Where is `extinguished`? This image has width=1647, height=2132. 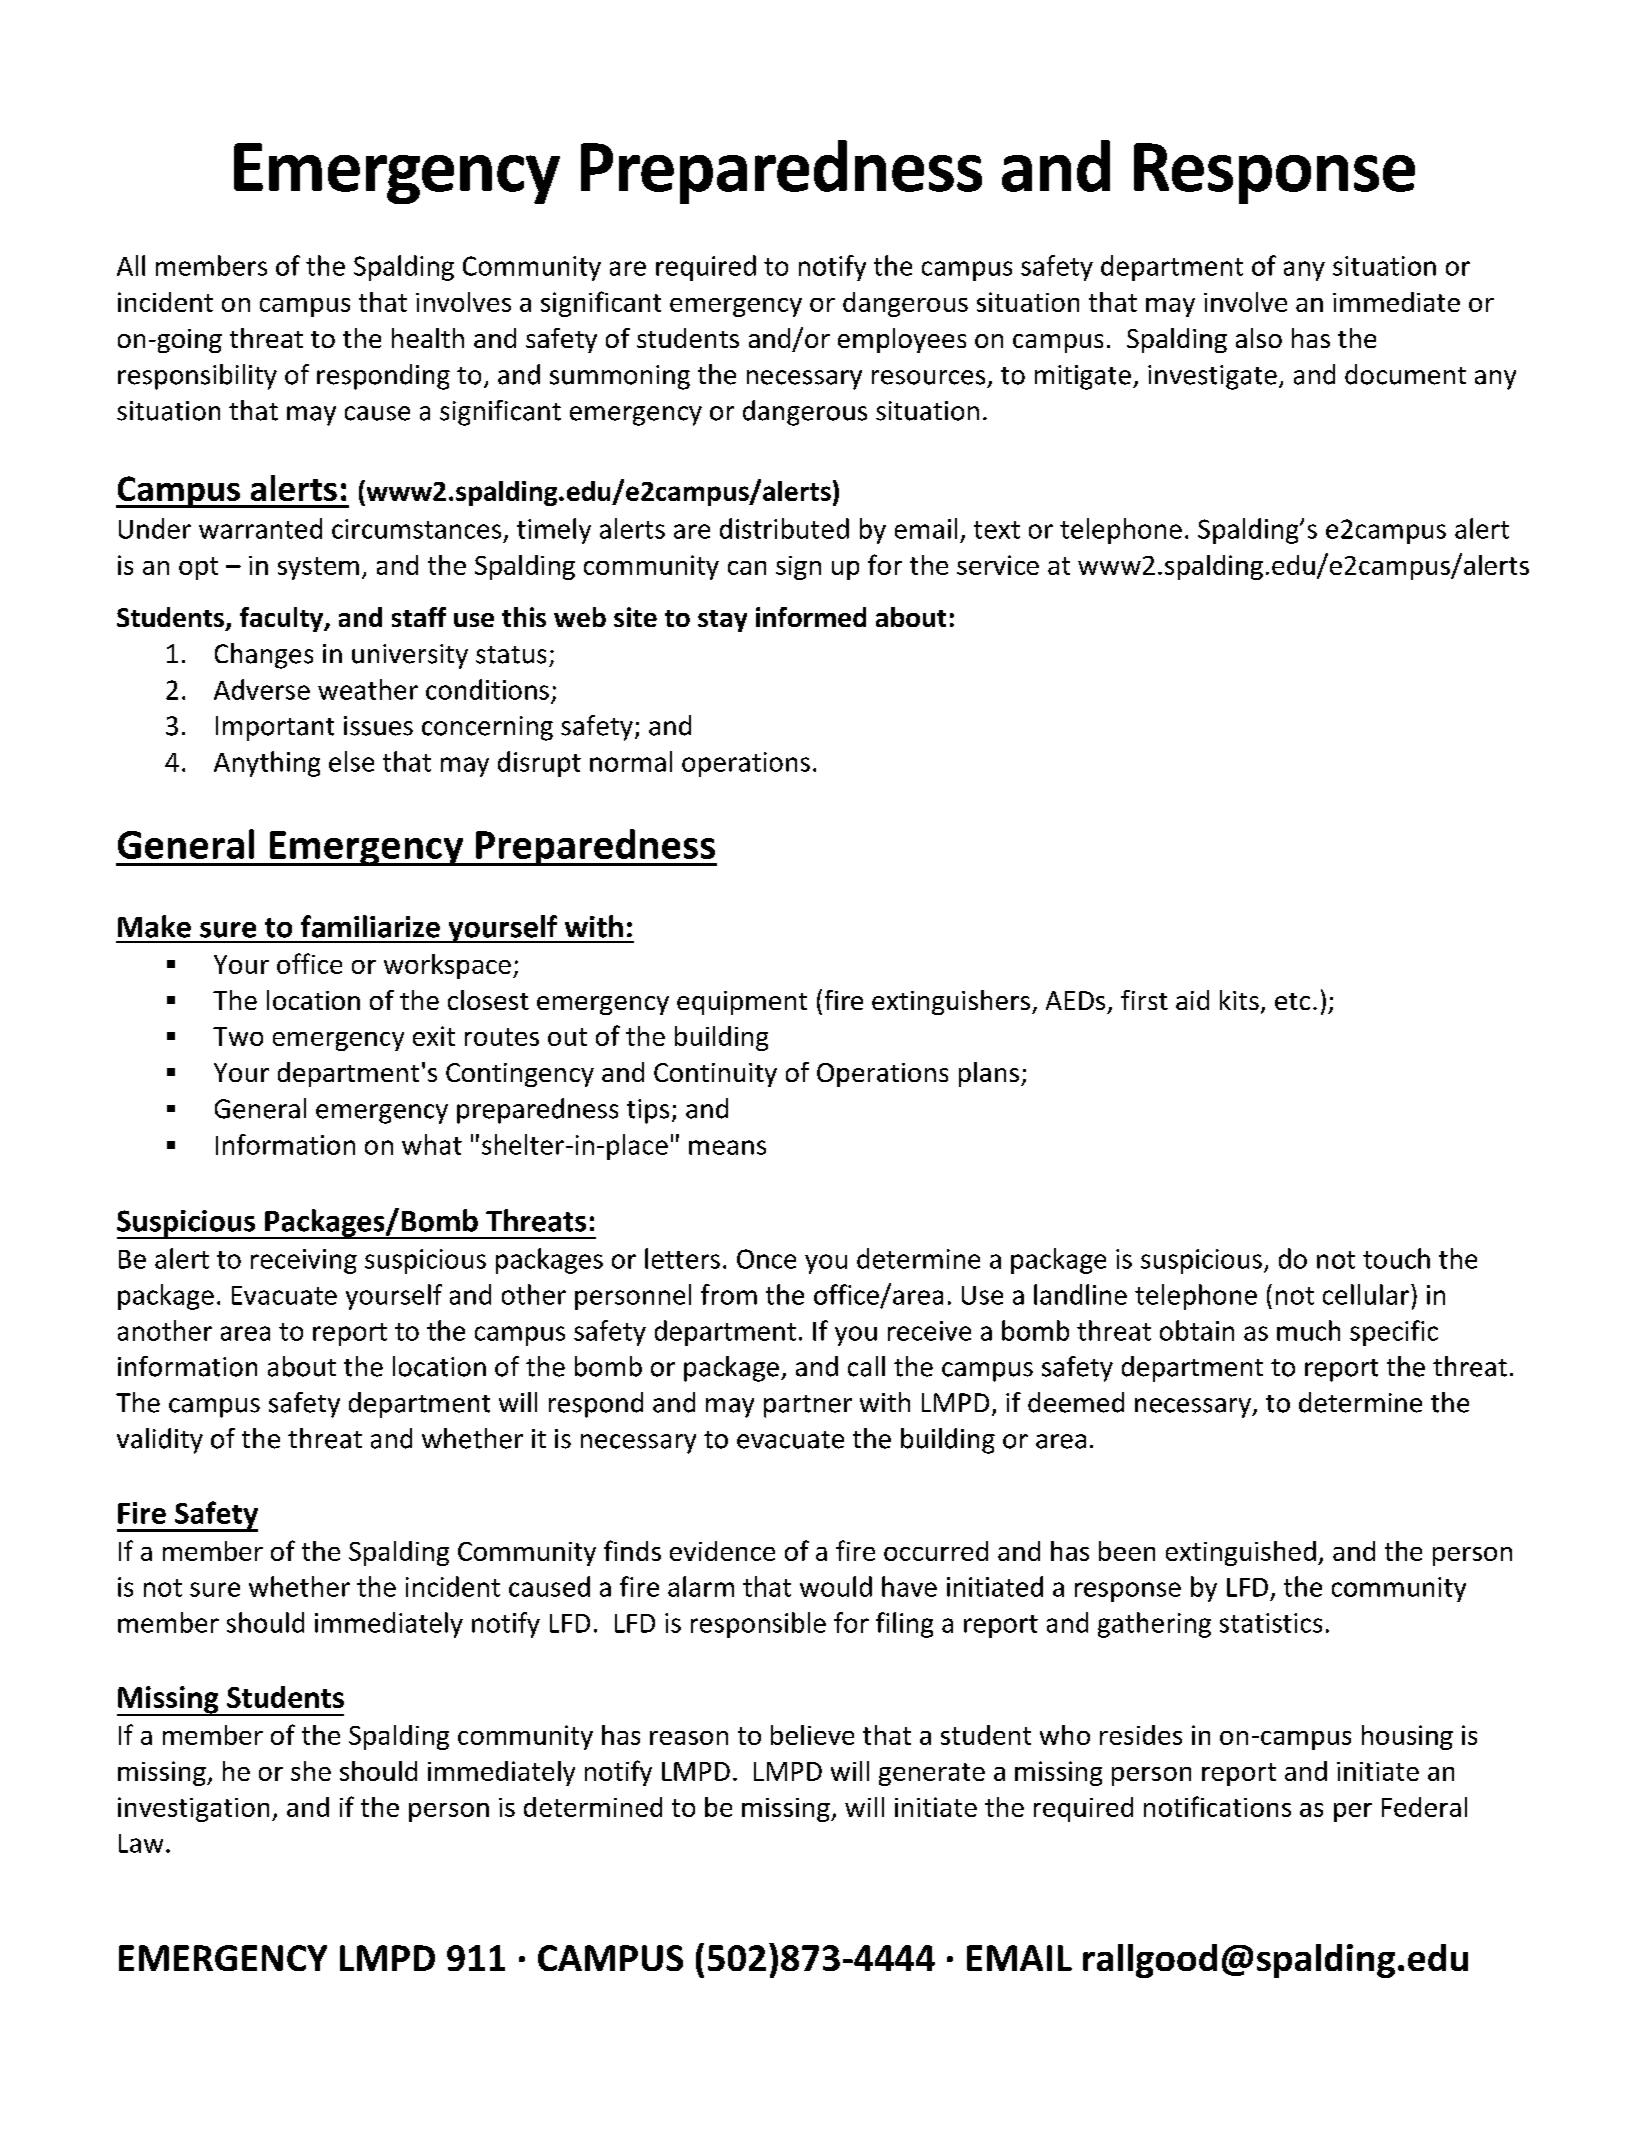 extinguished is located at coordinates (1241, 1553).
